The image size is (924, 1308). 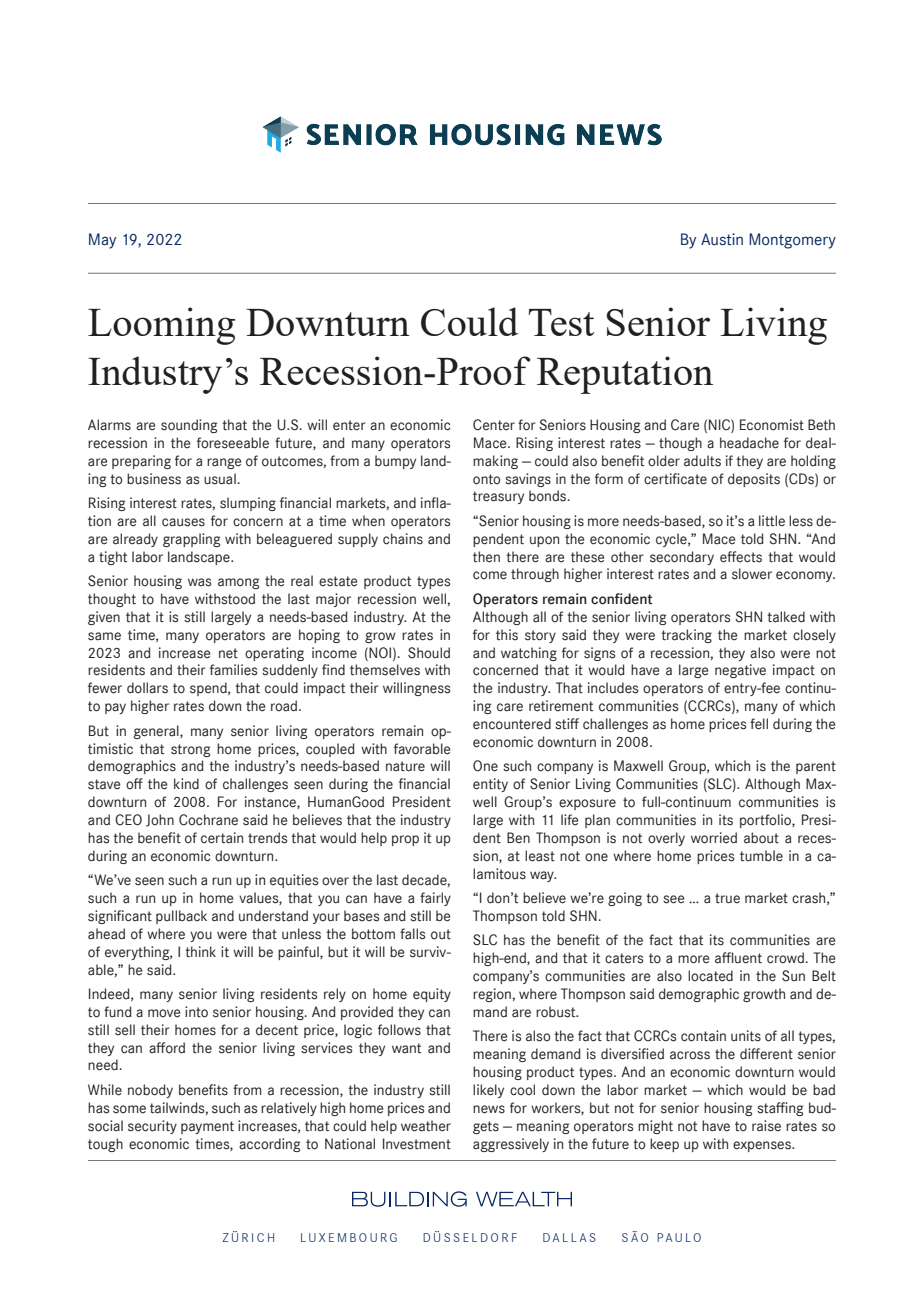 What do you see at coordinates (161, 326) in the image?
I see `Looming` at bounding box center [161, 326].
